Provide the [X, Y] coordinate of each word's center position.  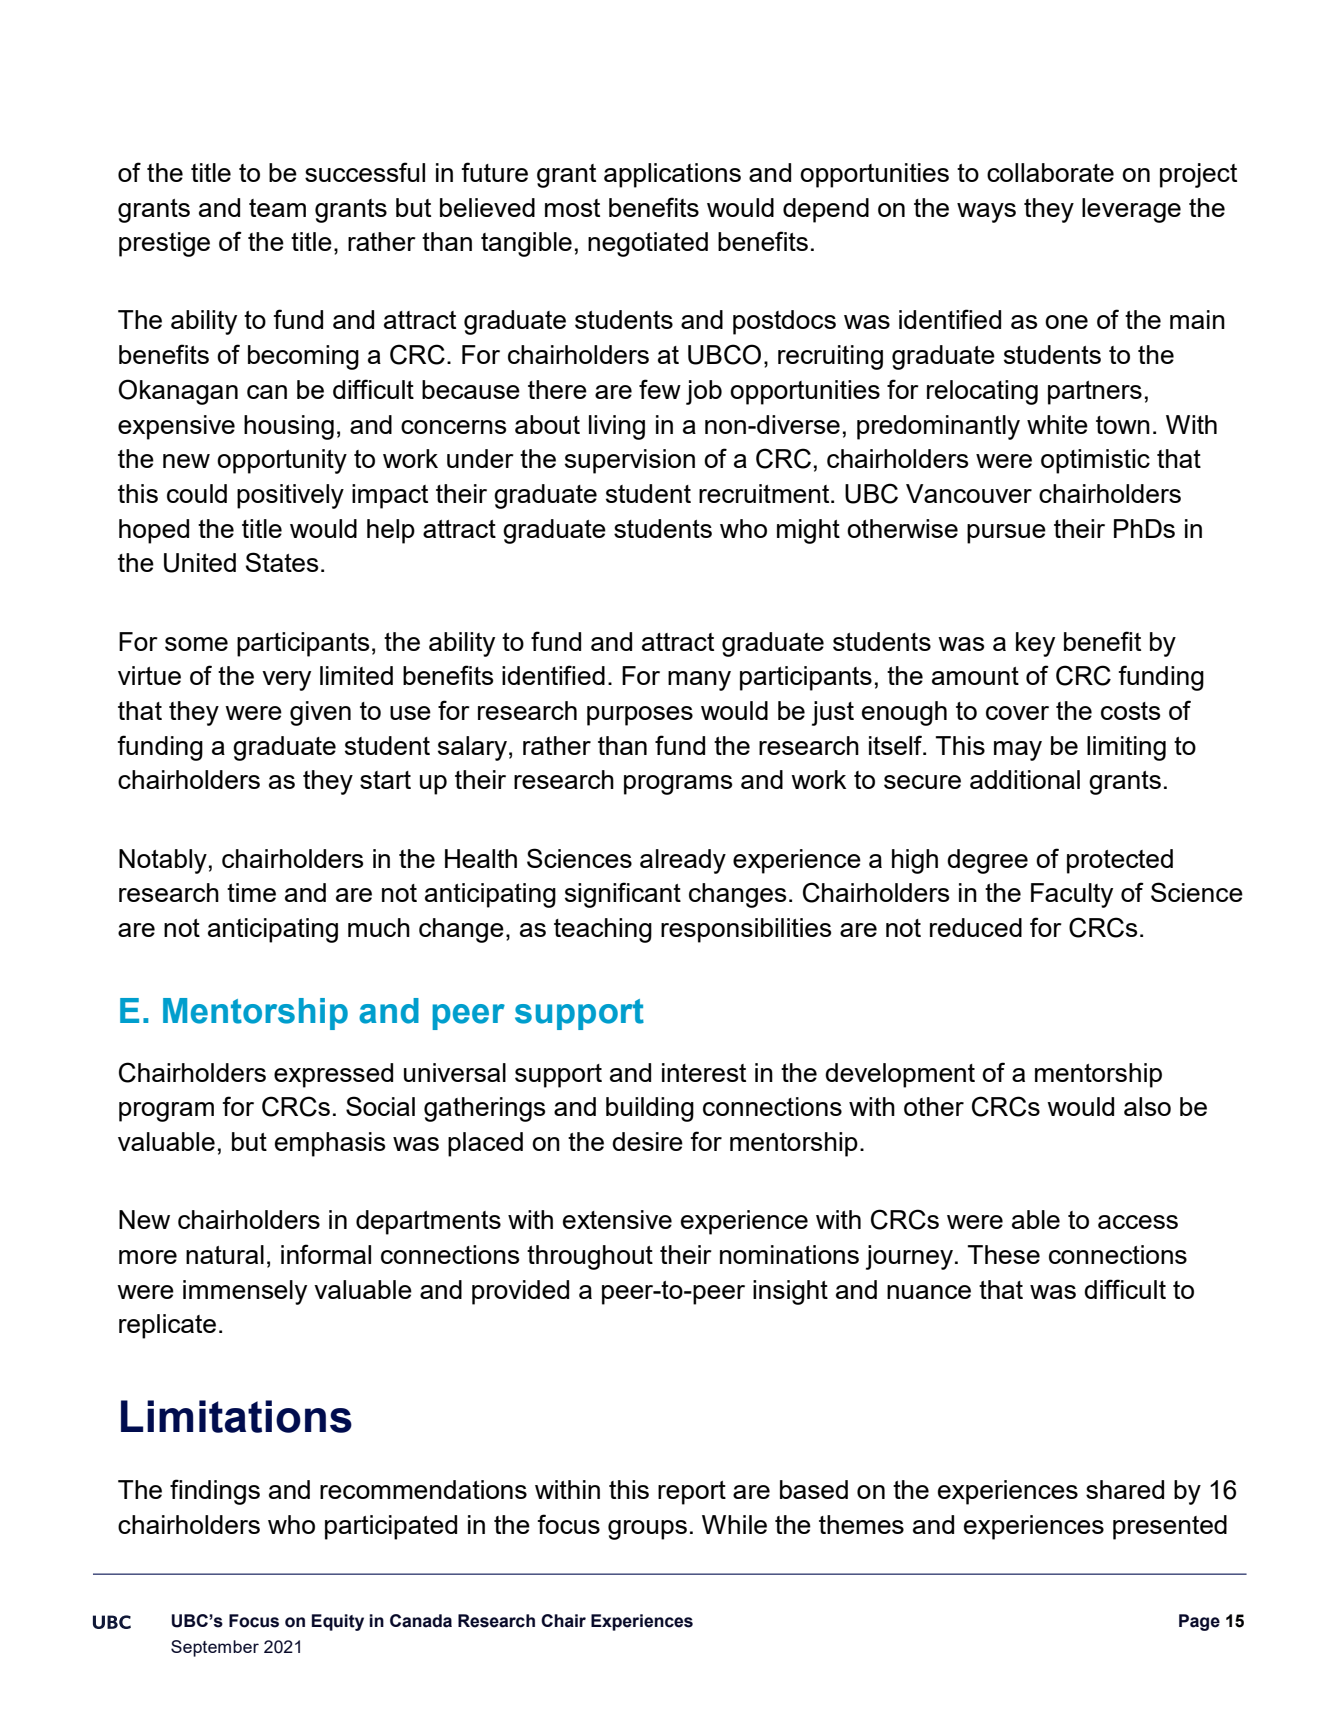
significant [623, 895]
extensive [617, 1219]
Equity [338, 1622]
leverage [1131, 210]
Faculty [1072, 895]
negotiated [648, 244]
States [281, 562]
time [251, 892]
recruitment [765, 493]
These [1004, 1254]
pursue [1006, 534]
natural [225, 1254]
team [277, 208]
